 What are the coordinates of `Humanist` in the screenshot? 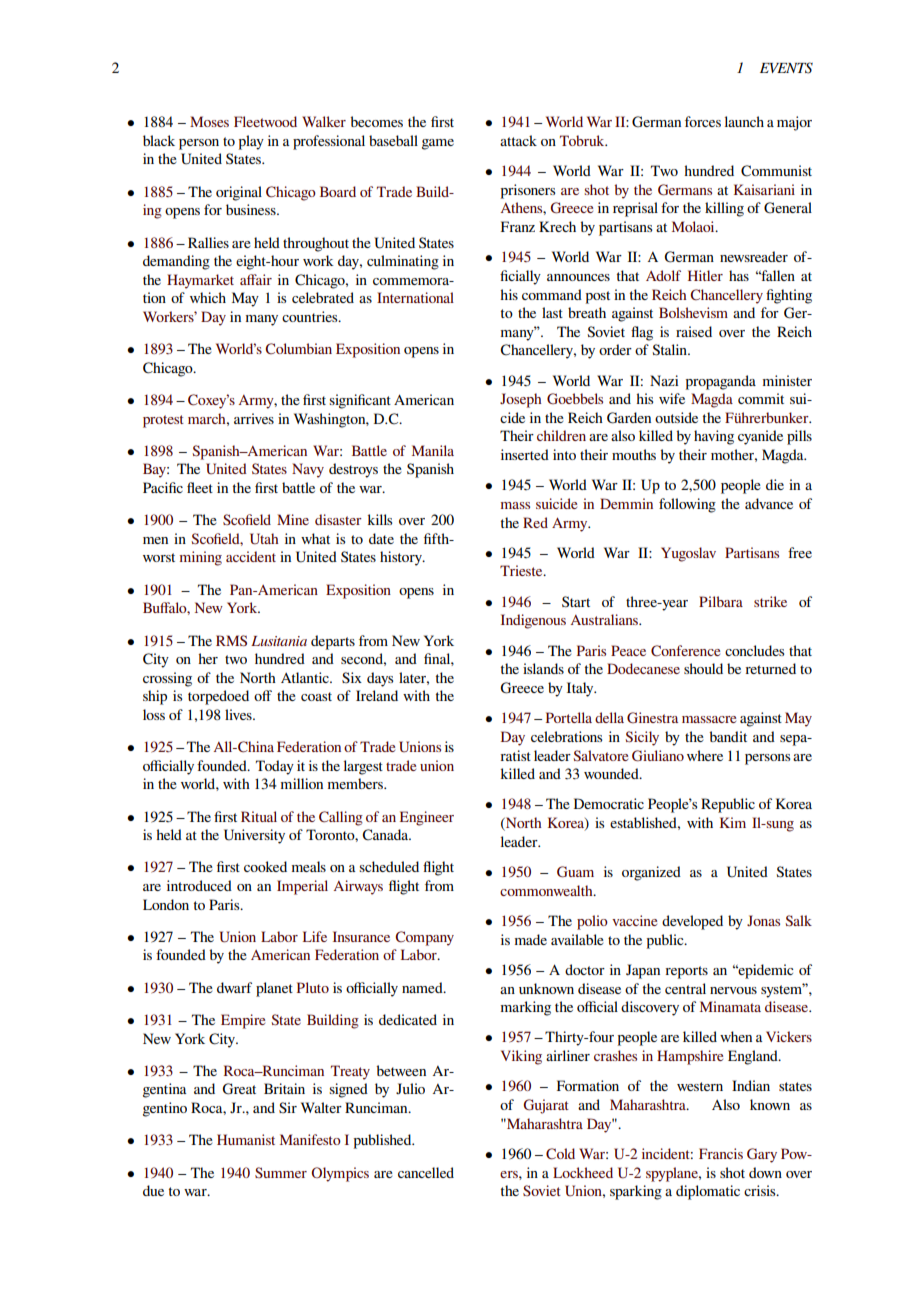 It's located at (246, 1139).
